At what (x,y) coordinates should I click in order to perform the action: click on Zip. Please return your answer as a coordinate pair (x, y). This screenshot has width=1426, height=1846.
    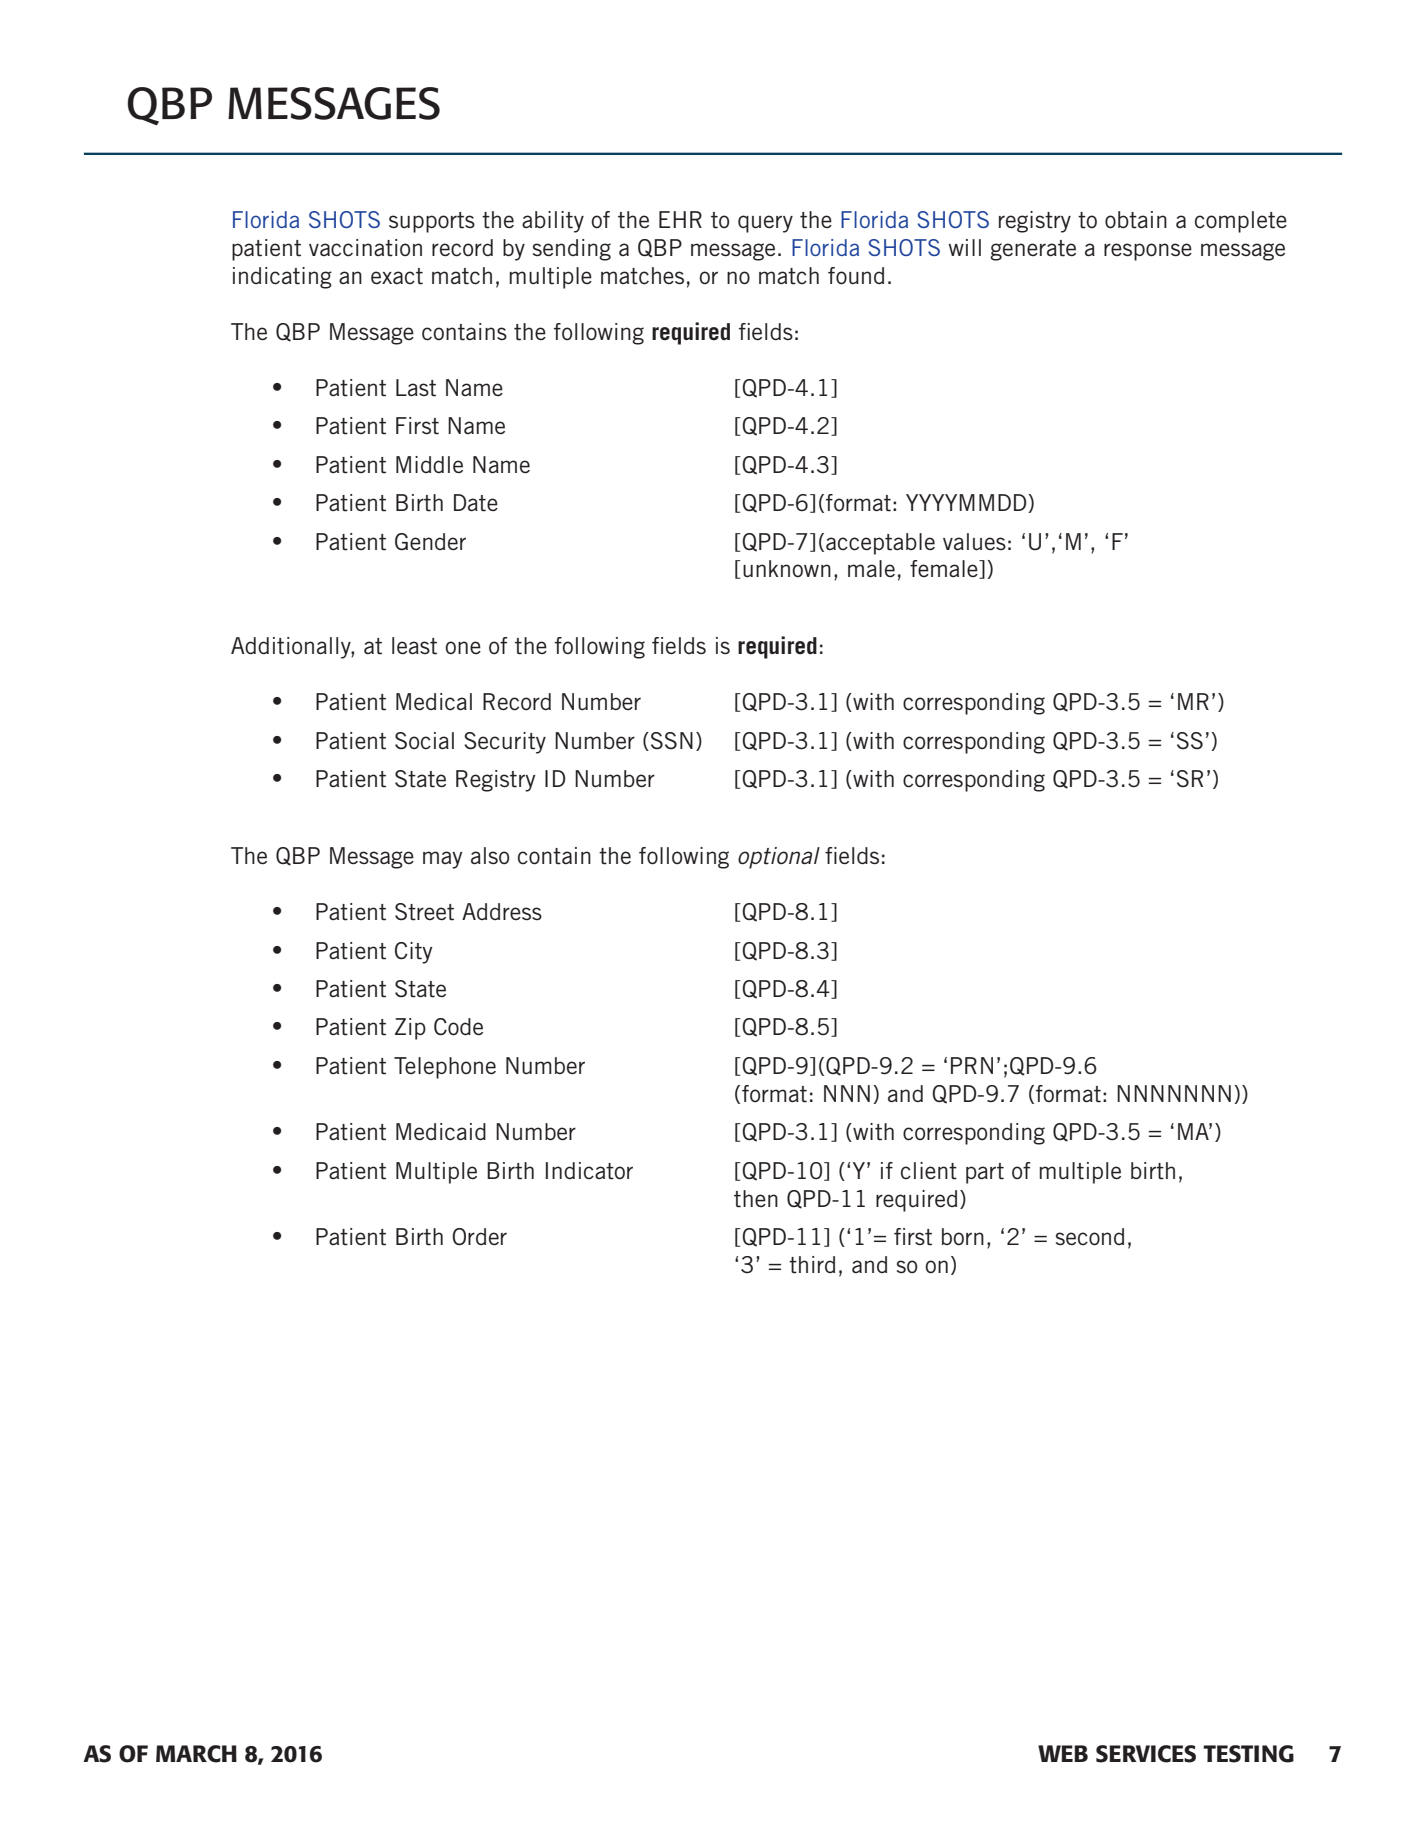
    Looking at the image, I should click on (410, 1029).
